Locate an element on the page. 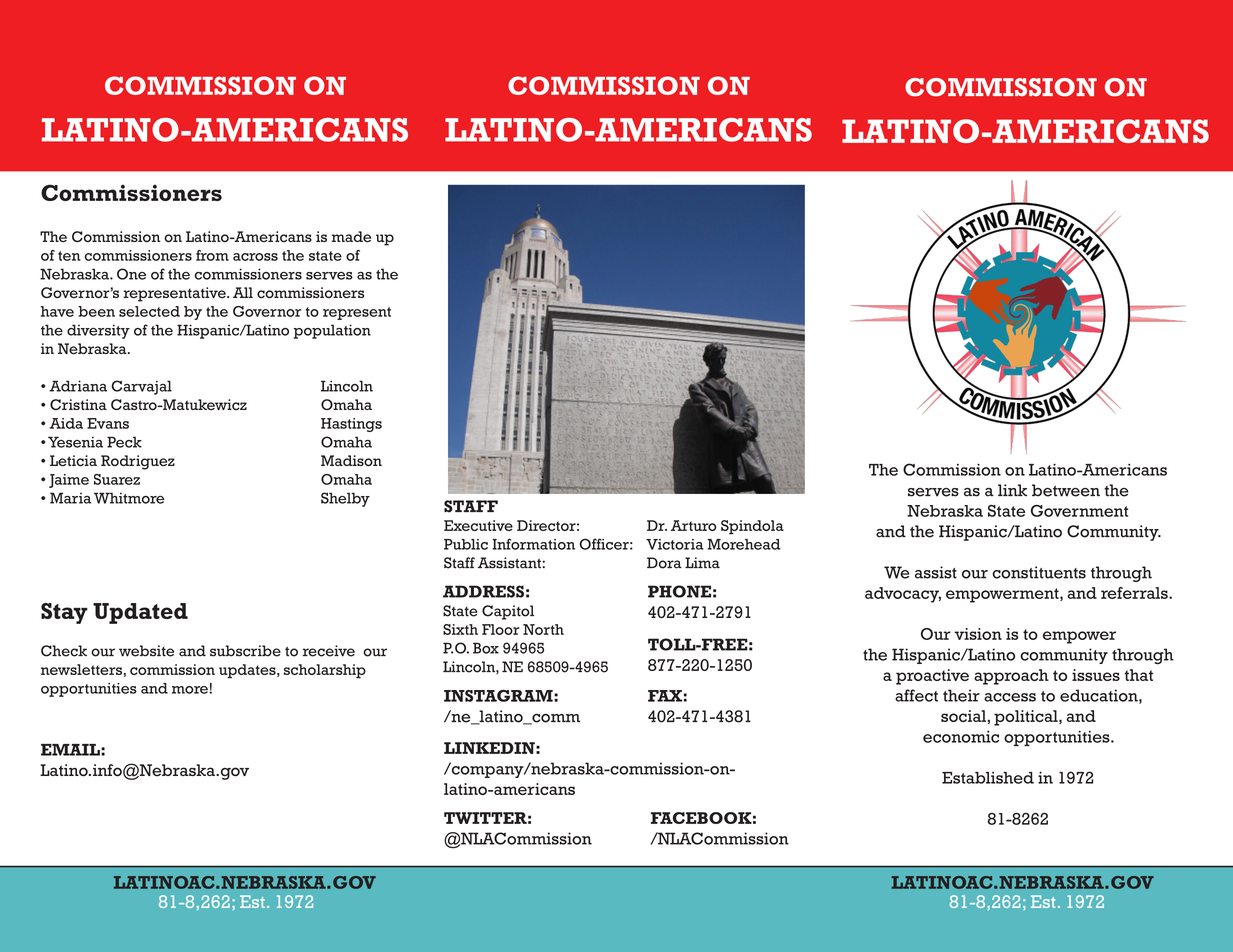  constituents is located at coordinates (1039, 572).
